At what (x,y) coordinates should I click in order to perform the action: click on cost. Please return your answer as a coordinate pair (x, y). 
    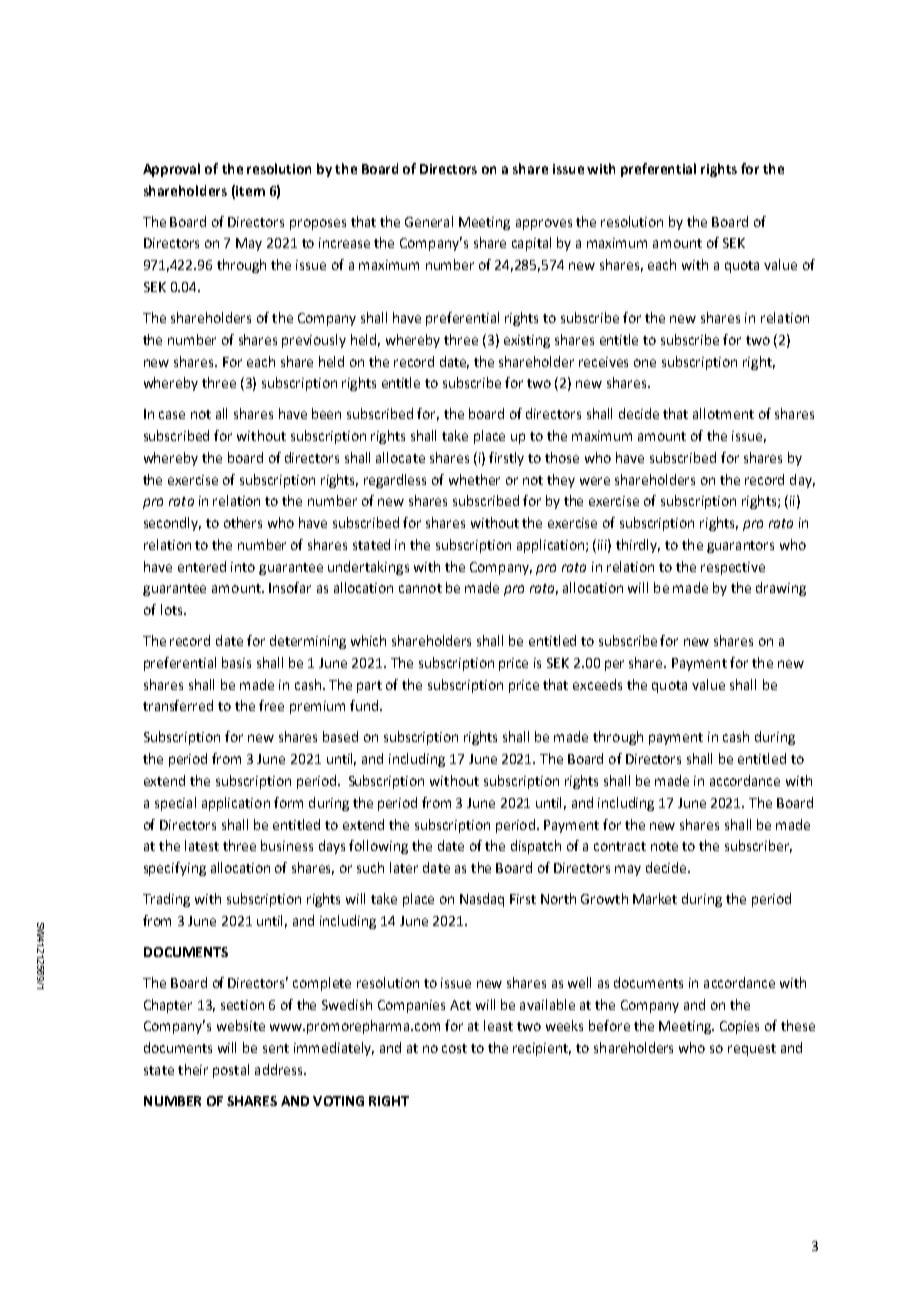
    Looking at the image, I should click on (454, 1048).
